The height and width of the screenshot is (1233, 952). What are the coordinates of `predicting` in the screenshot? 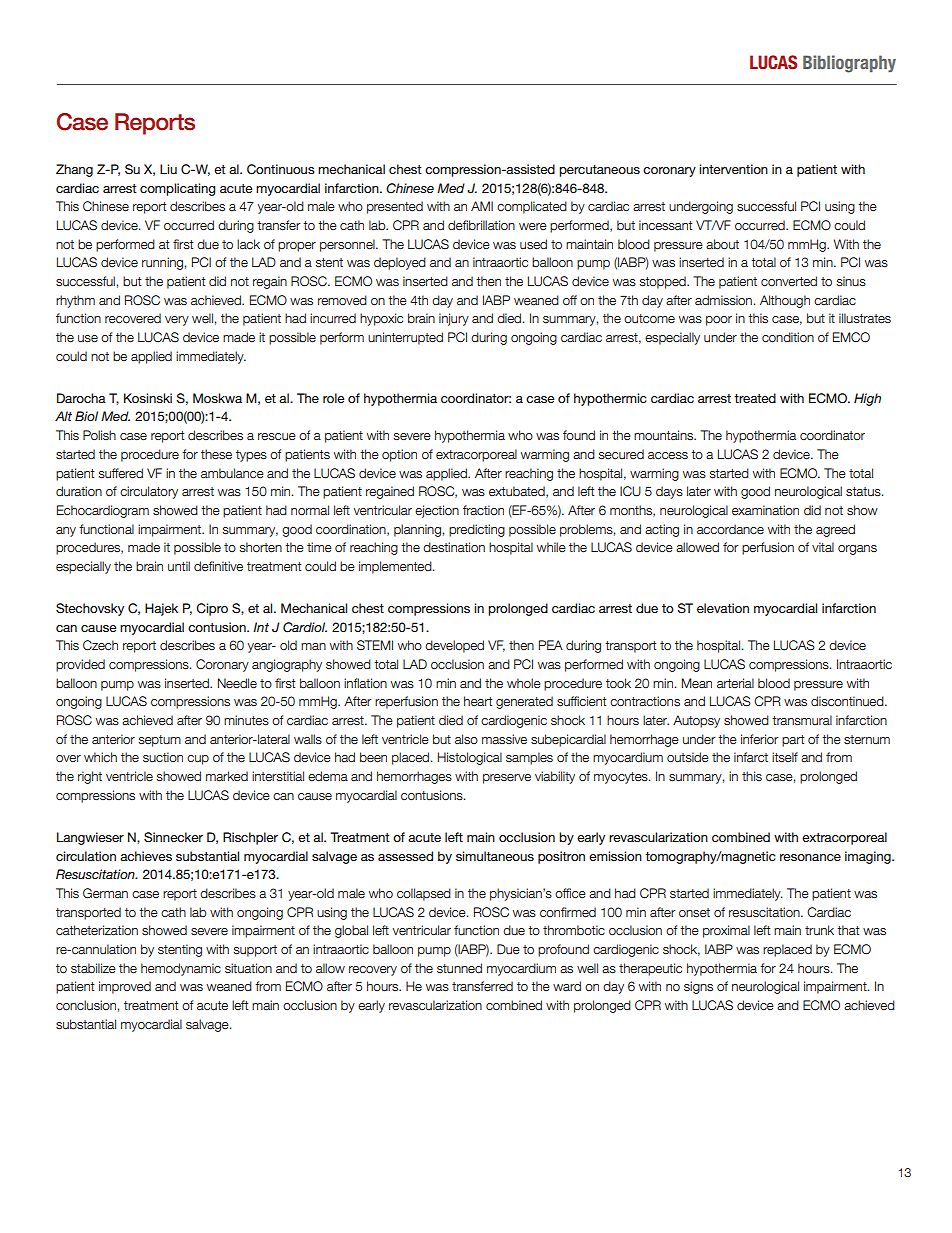 It's located at (477, 530).
